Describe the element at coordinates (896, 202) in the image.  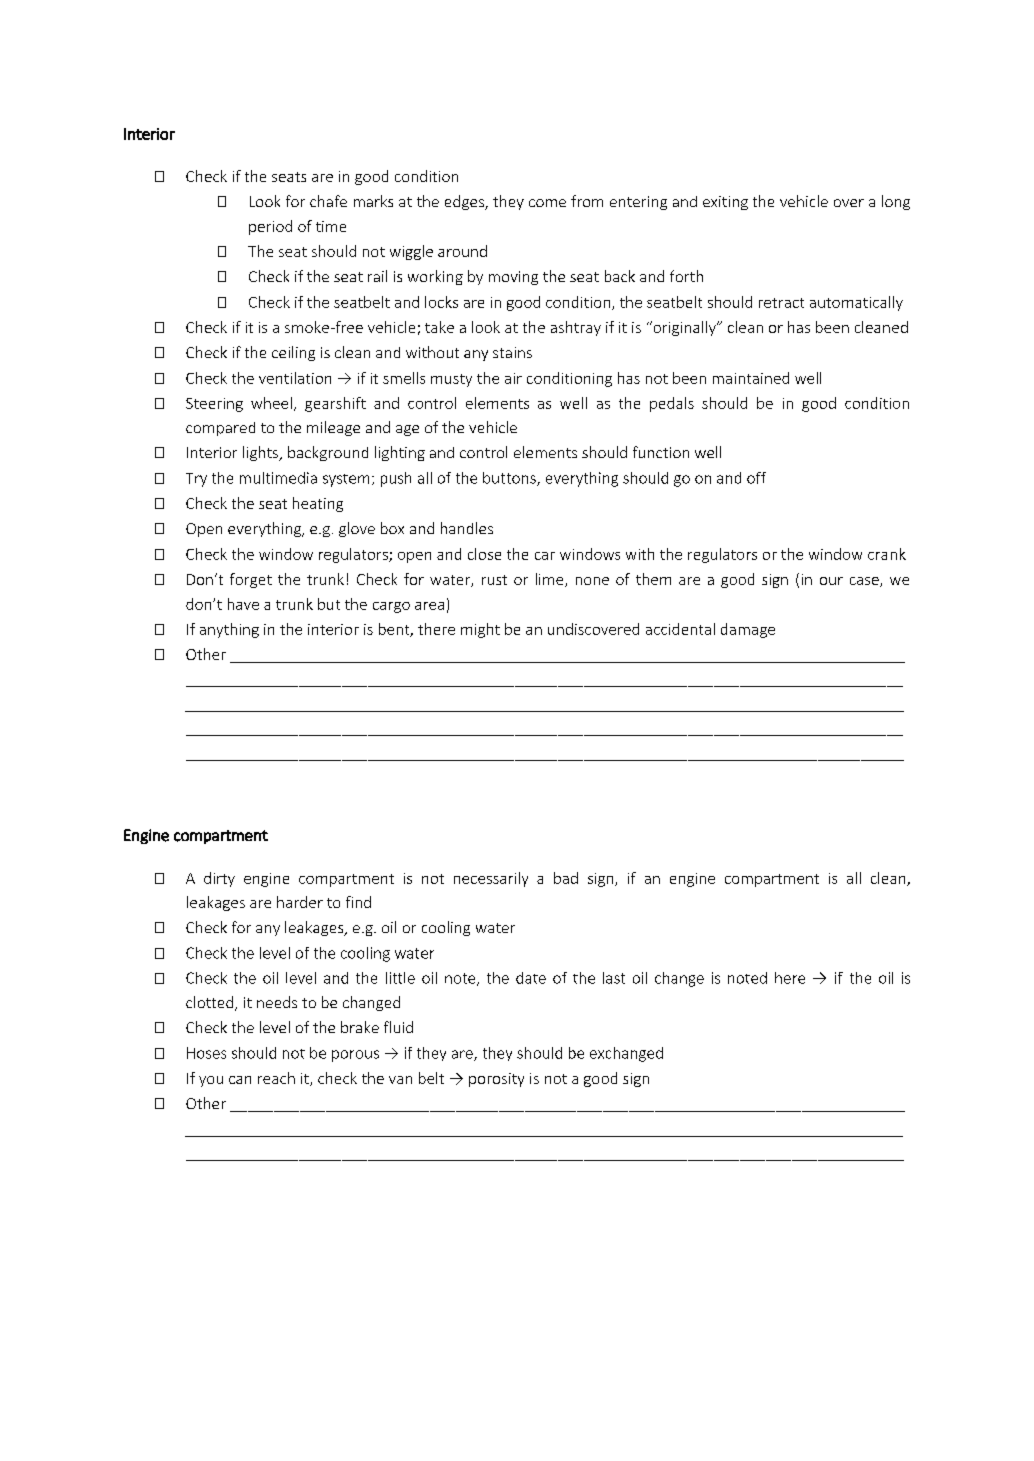
I see `long` at that location.
